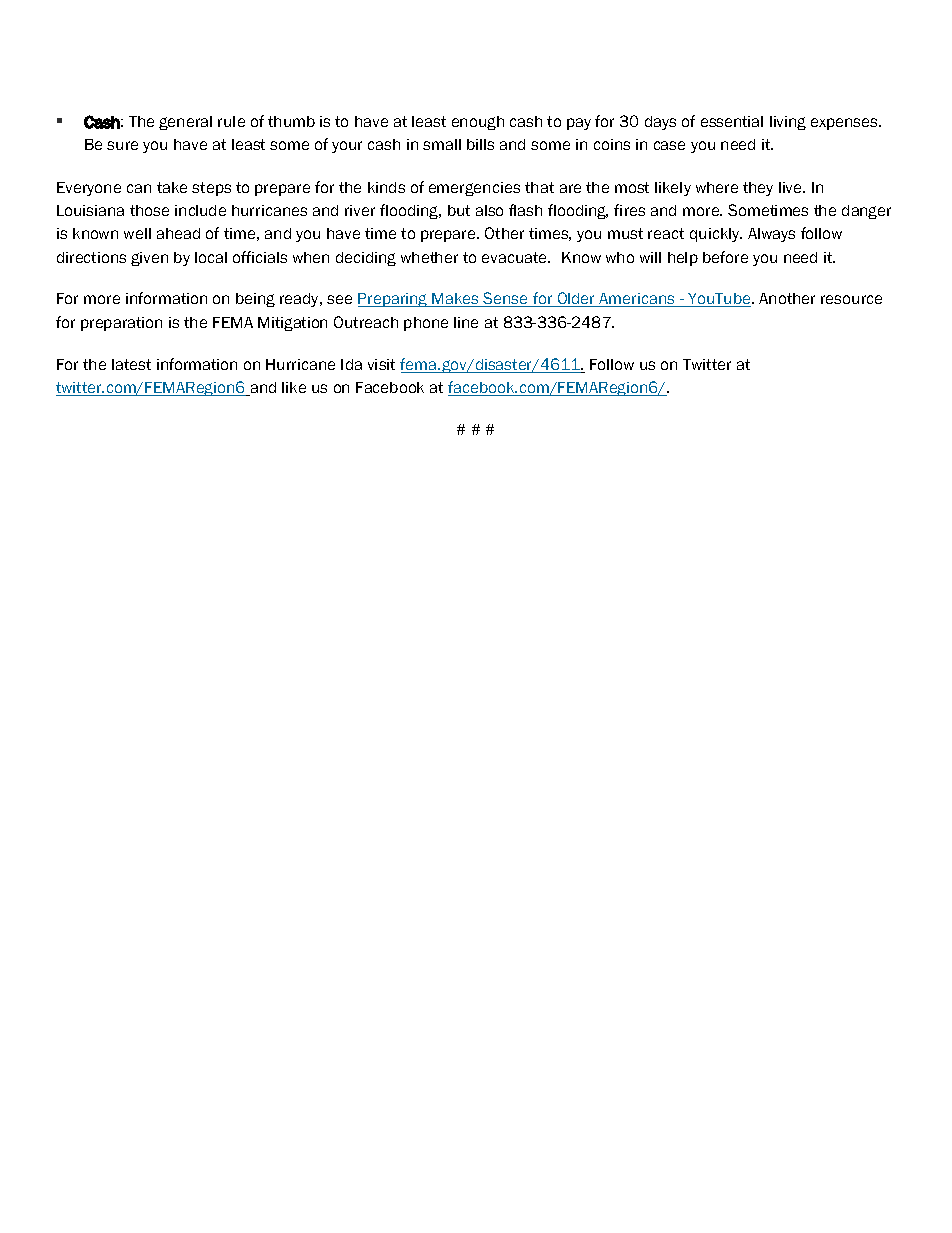  Describe the element at coordinates (185, 123) in the page. I see `general` at that location.
